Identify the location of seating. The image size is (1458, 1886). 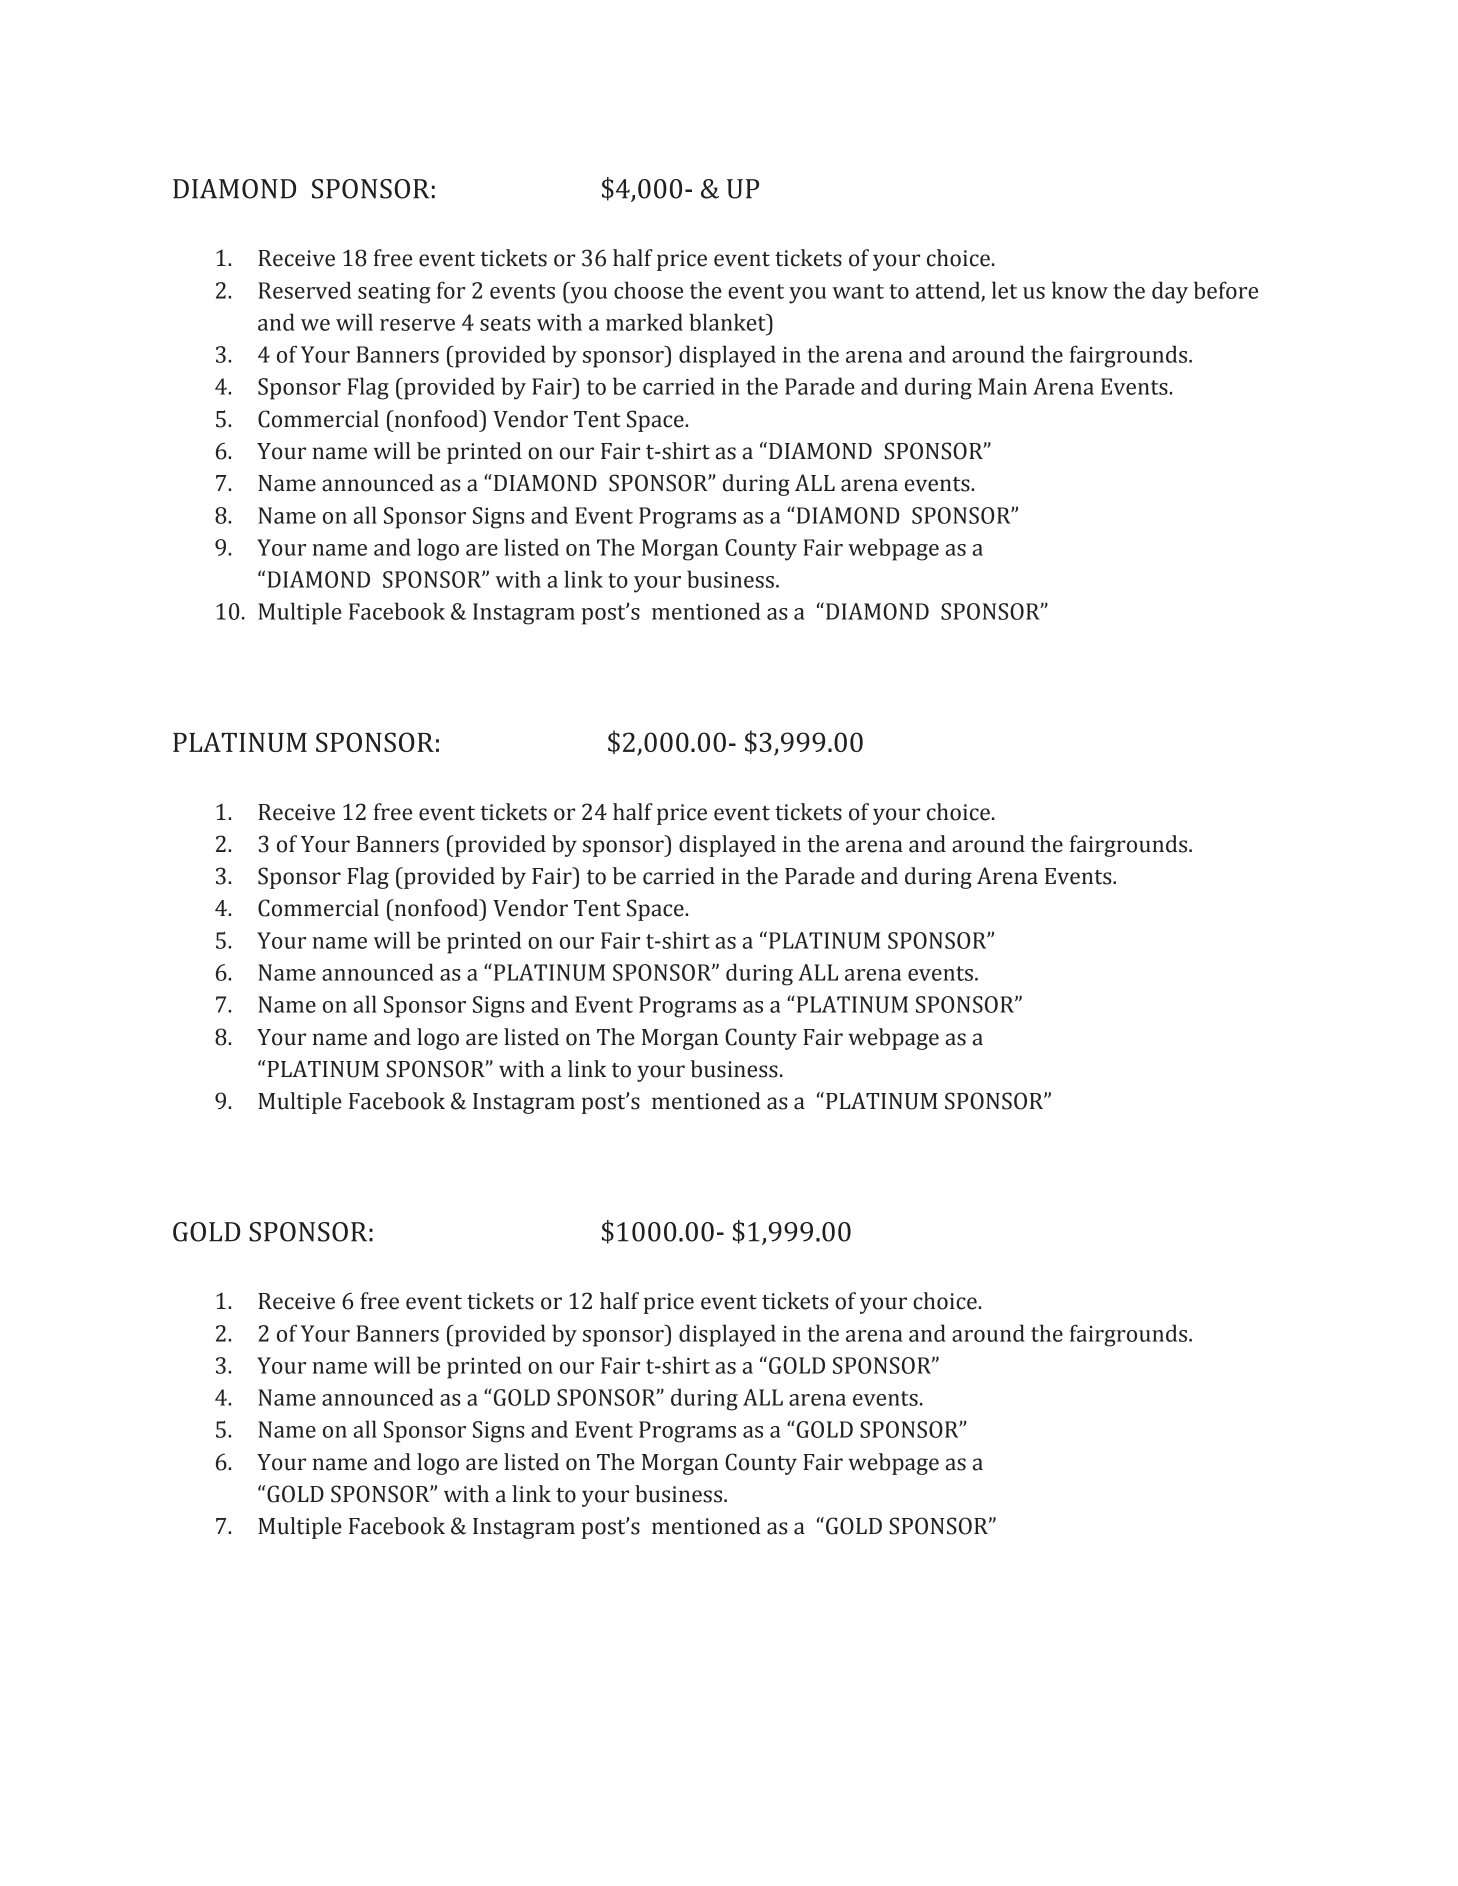
(394, 293).
